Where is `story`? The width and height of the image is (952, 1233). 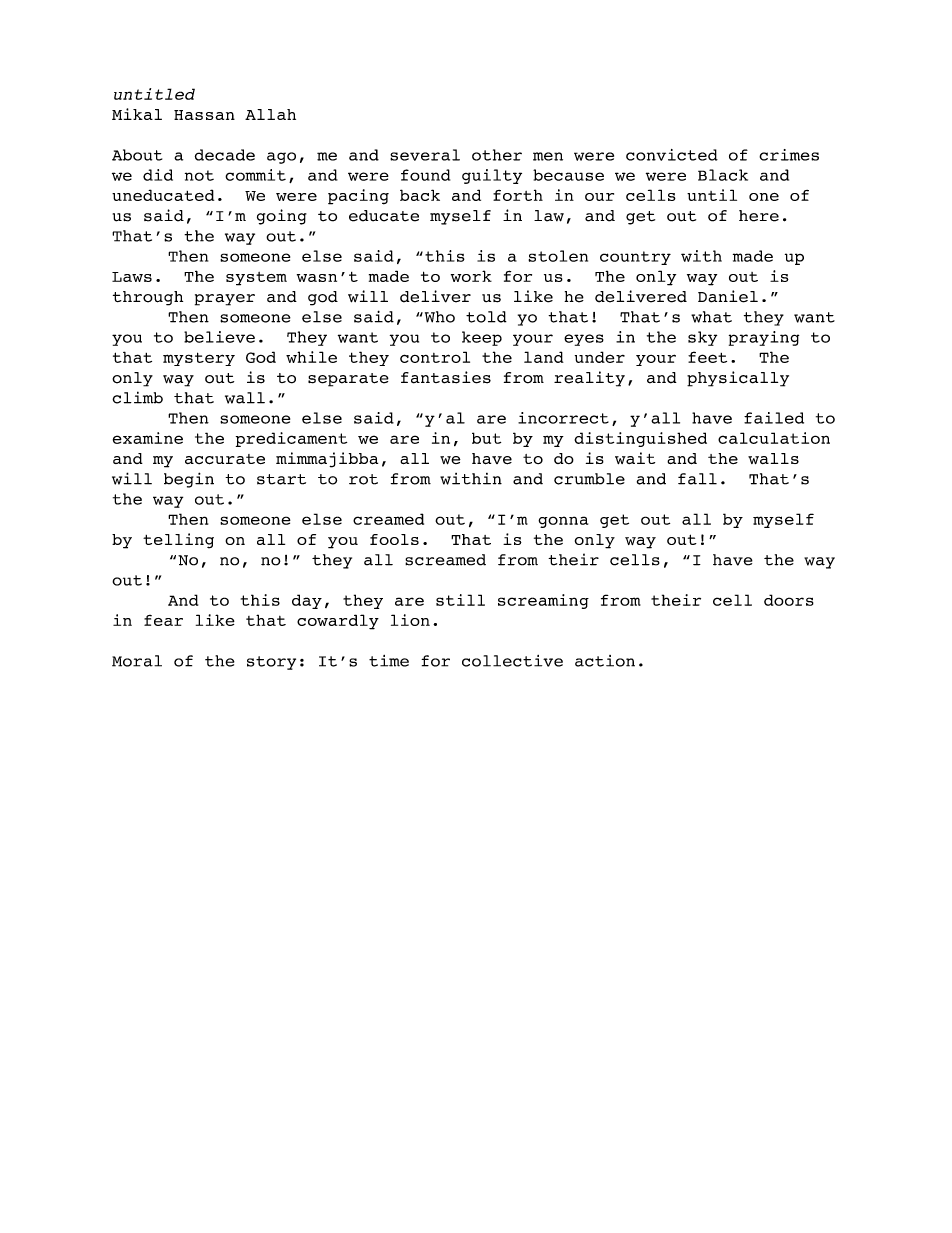
story is located at coordinates (271, 663).
